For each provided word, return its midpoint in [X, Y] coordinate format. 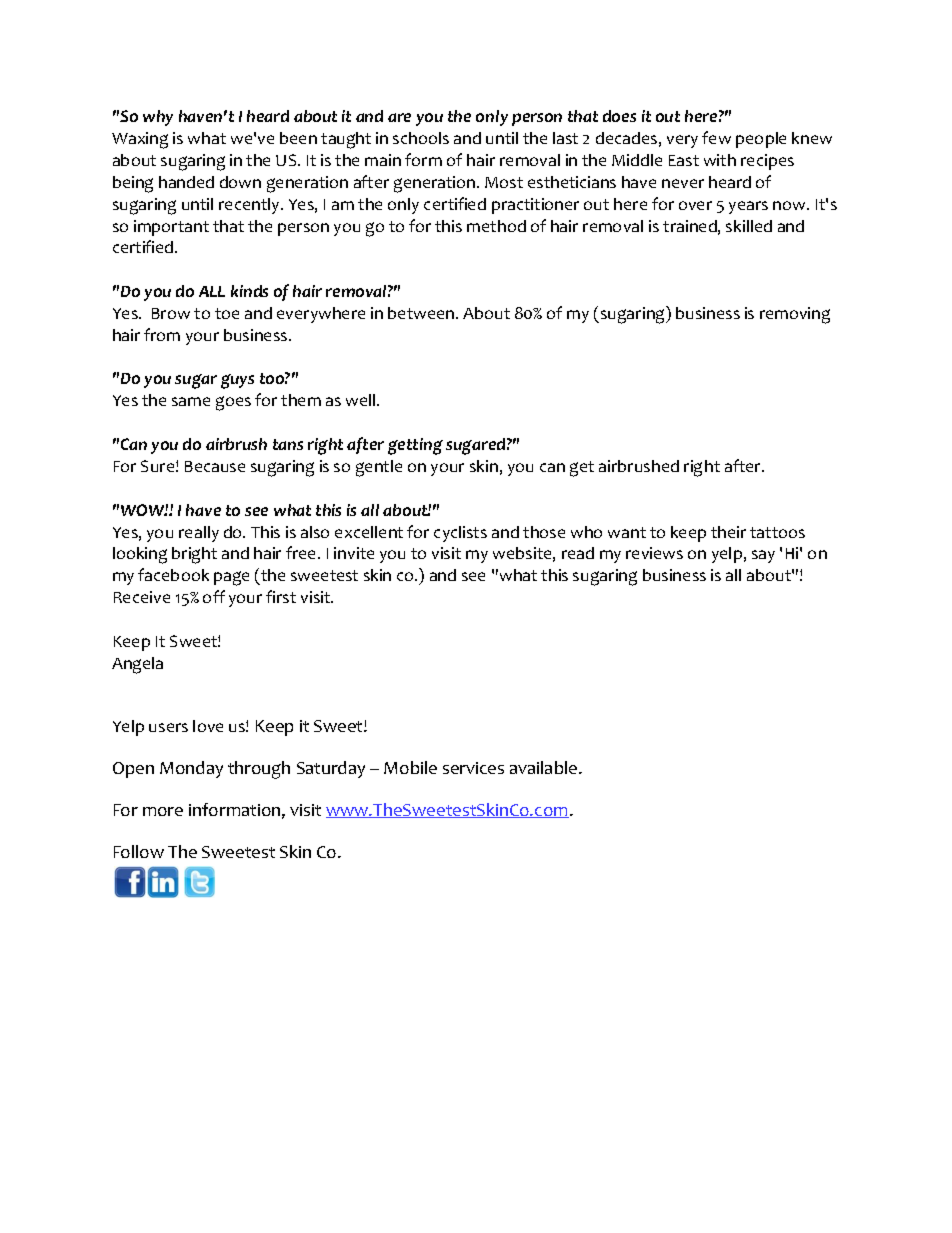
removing [795, 315]
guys [237, 381]
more [163, 811]
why [158, 118]
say [763, 556]
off [214, 596]
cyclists [460, 534]
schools [421, 138]
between [422, 313]
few [716, 137]
